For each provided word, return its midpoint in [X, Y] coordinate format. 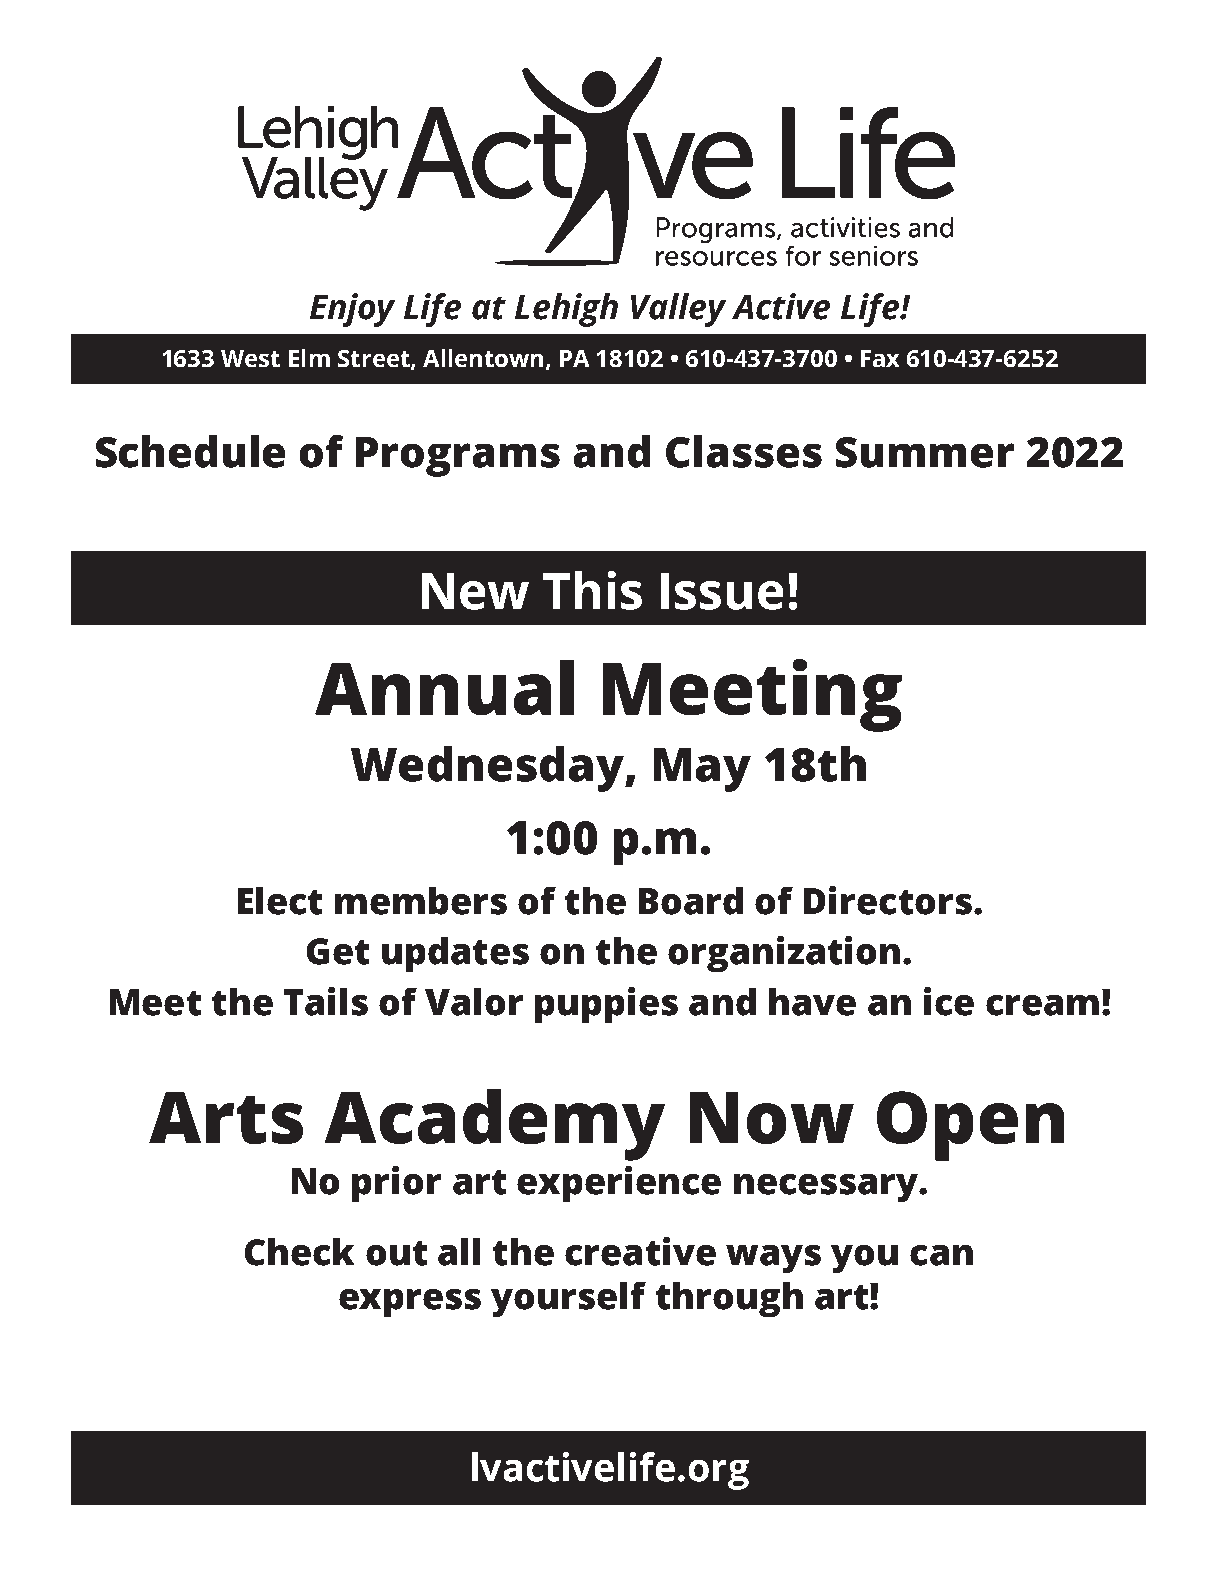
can [941, 1255]
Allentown [483, 358]
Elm [309, 358]
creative [640, 1251]
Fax [880, 358]
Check [299, 1252]
